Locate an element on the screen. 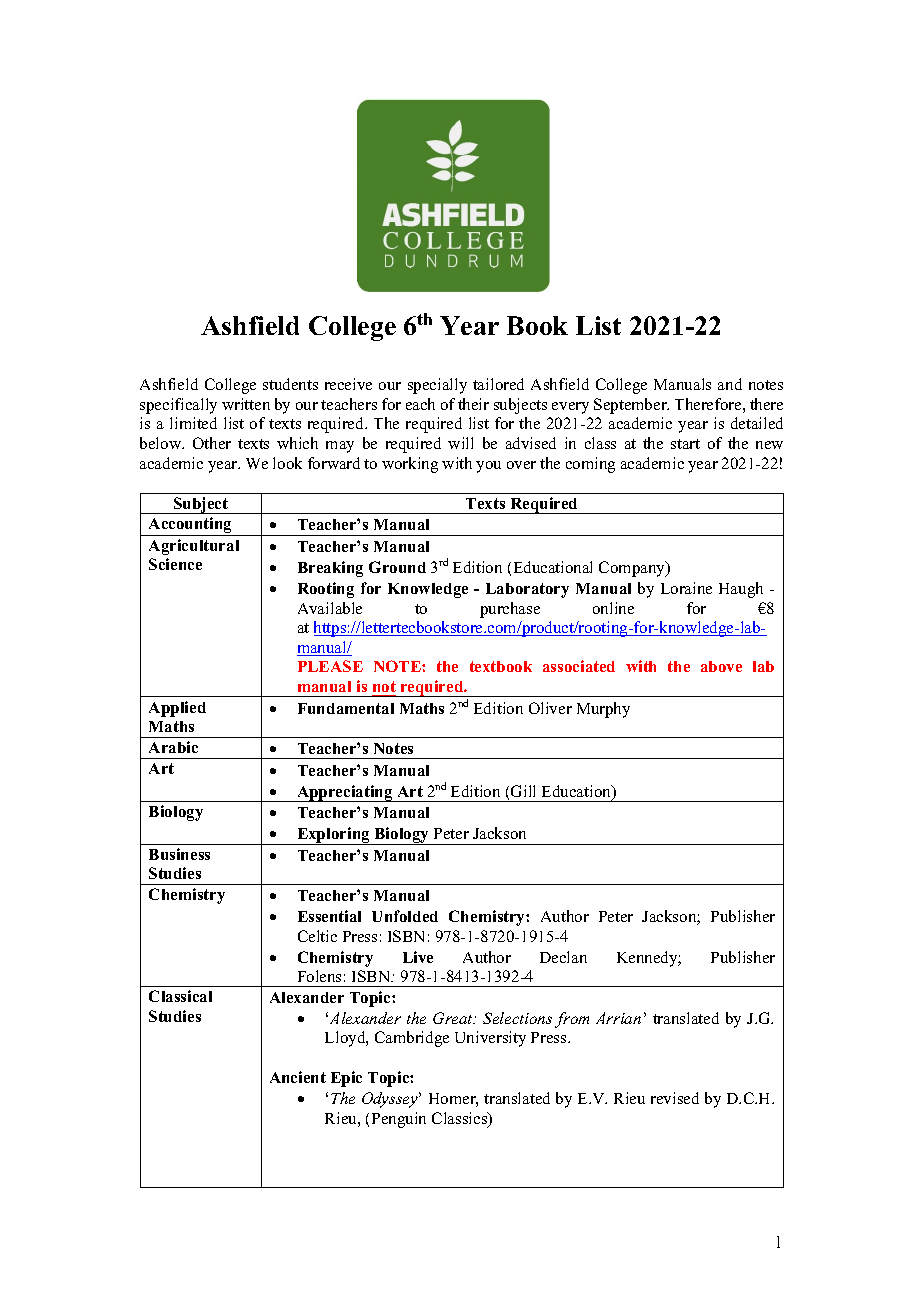  Ancient is located at coordinates (298, 1077).
